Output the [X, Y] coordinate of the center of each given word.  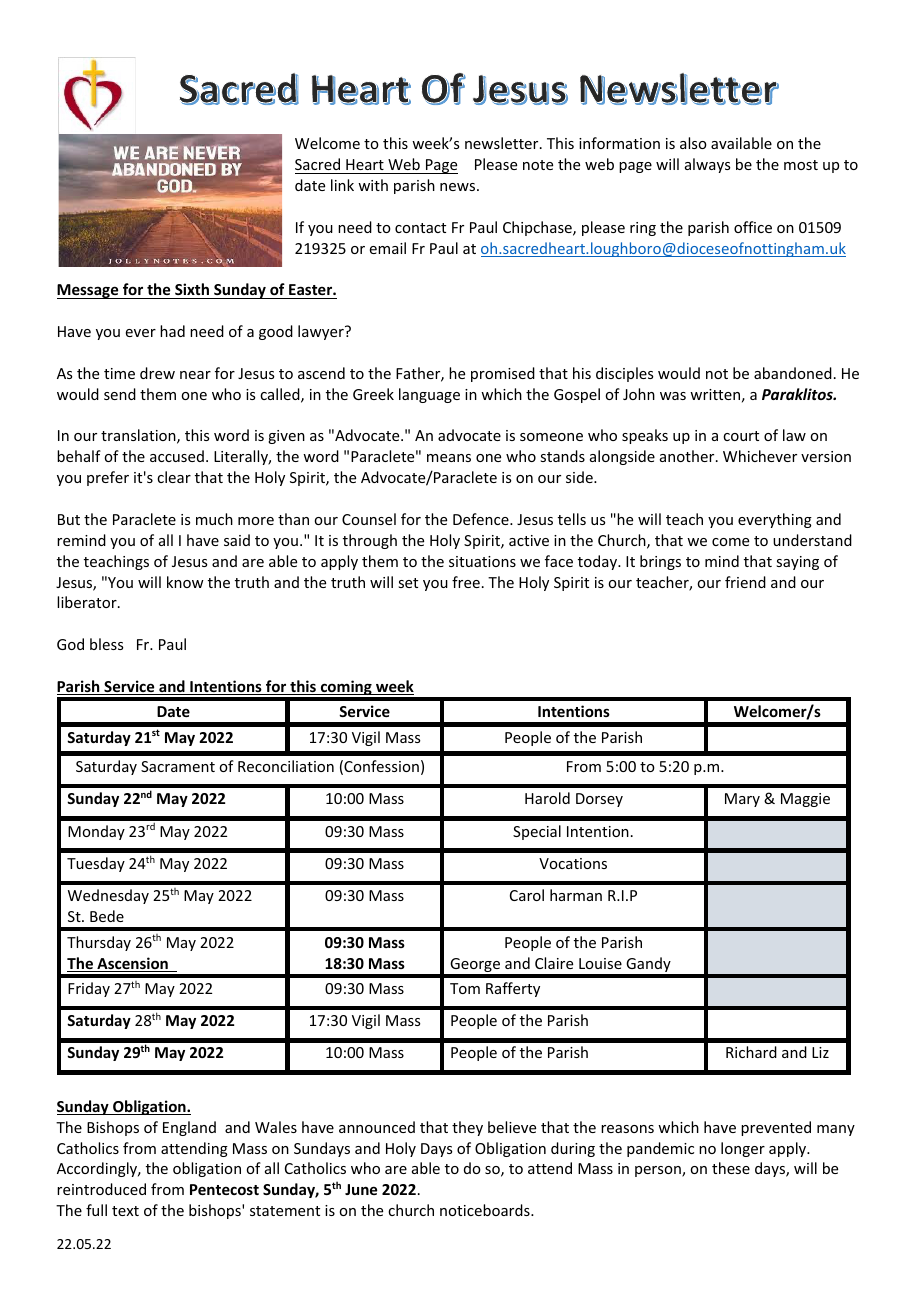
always [707, 165]
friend [745, 582]
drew [157, 373]
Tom [465, 988]
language [429, 395]
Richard [751, 1052]
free [466, 582]
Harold [547, 798]
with [373, 185]
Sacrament [178, 766]
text [125, 1211]
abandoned [793, 373]
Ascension [132, 964]
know [185, 582]
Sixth [192, 289]
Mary [742, 800]
